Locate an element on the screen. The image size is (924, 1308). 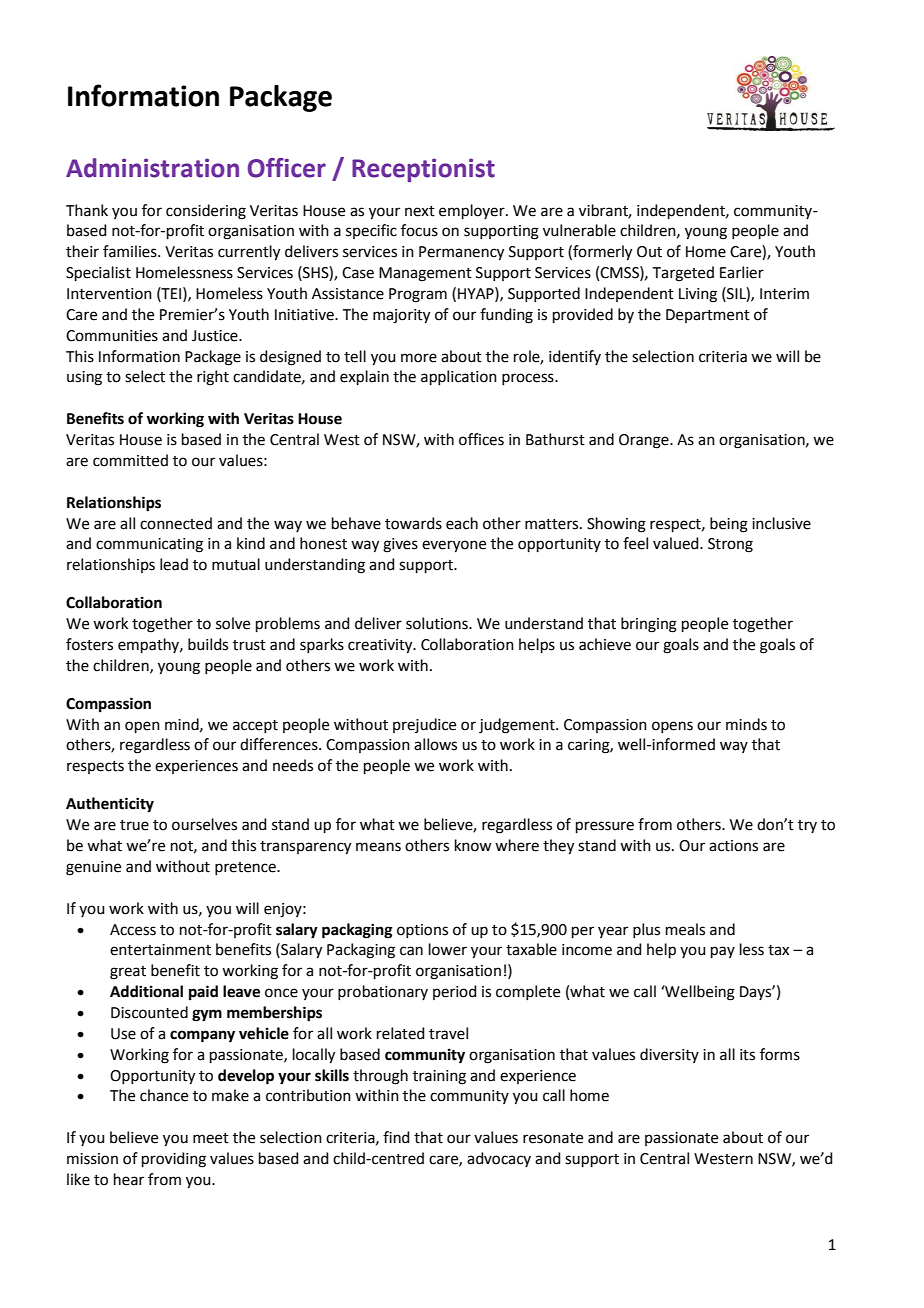
providing is located at coordinates (174, 1160).
